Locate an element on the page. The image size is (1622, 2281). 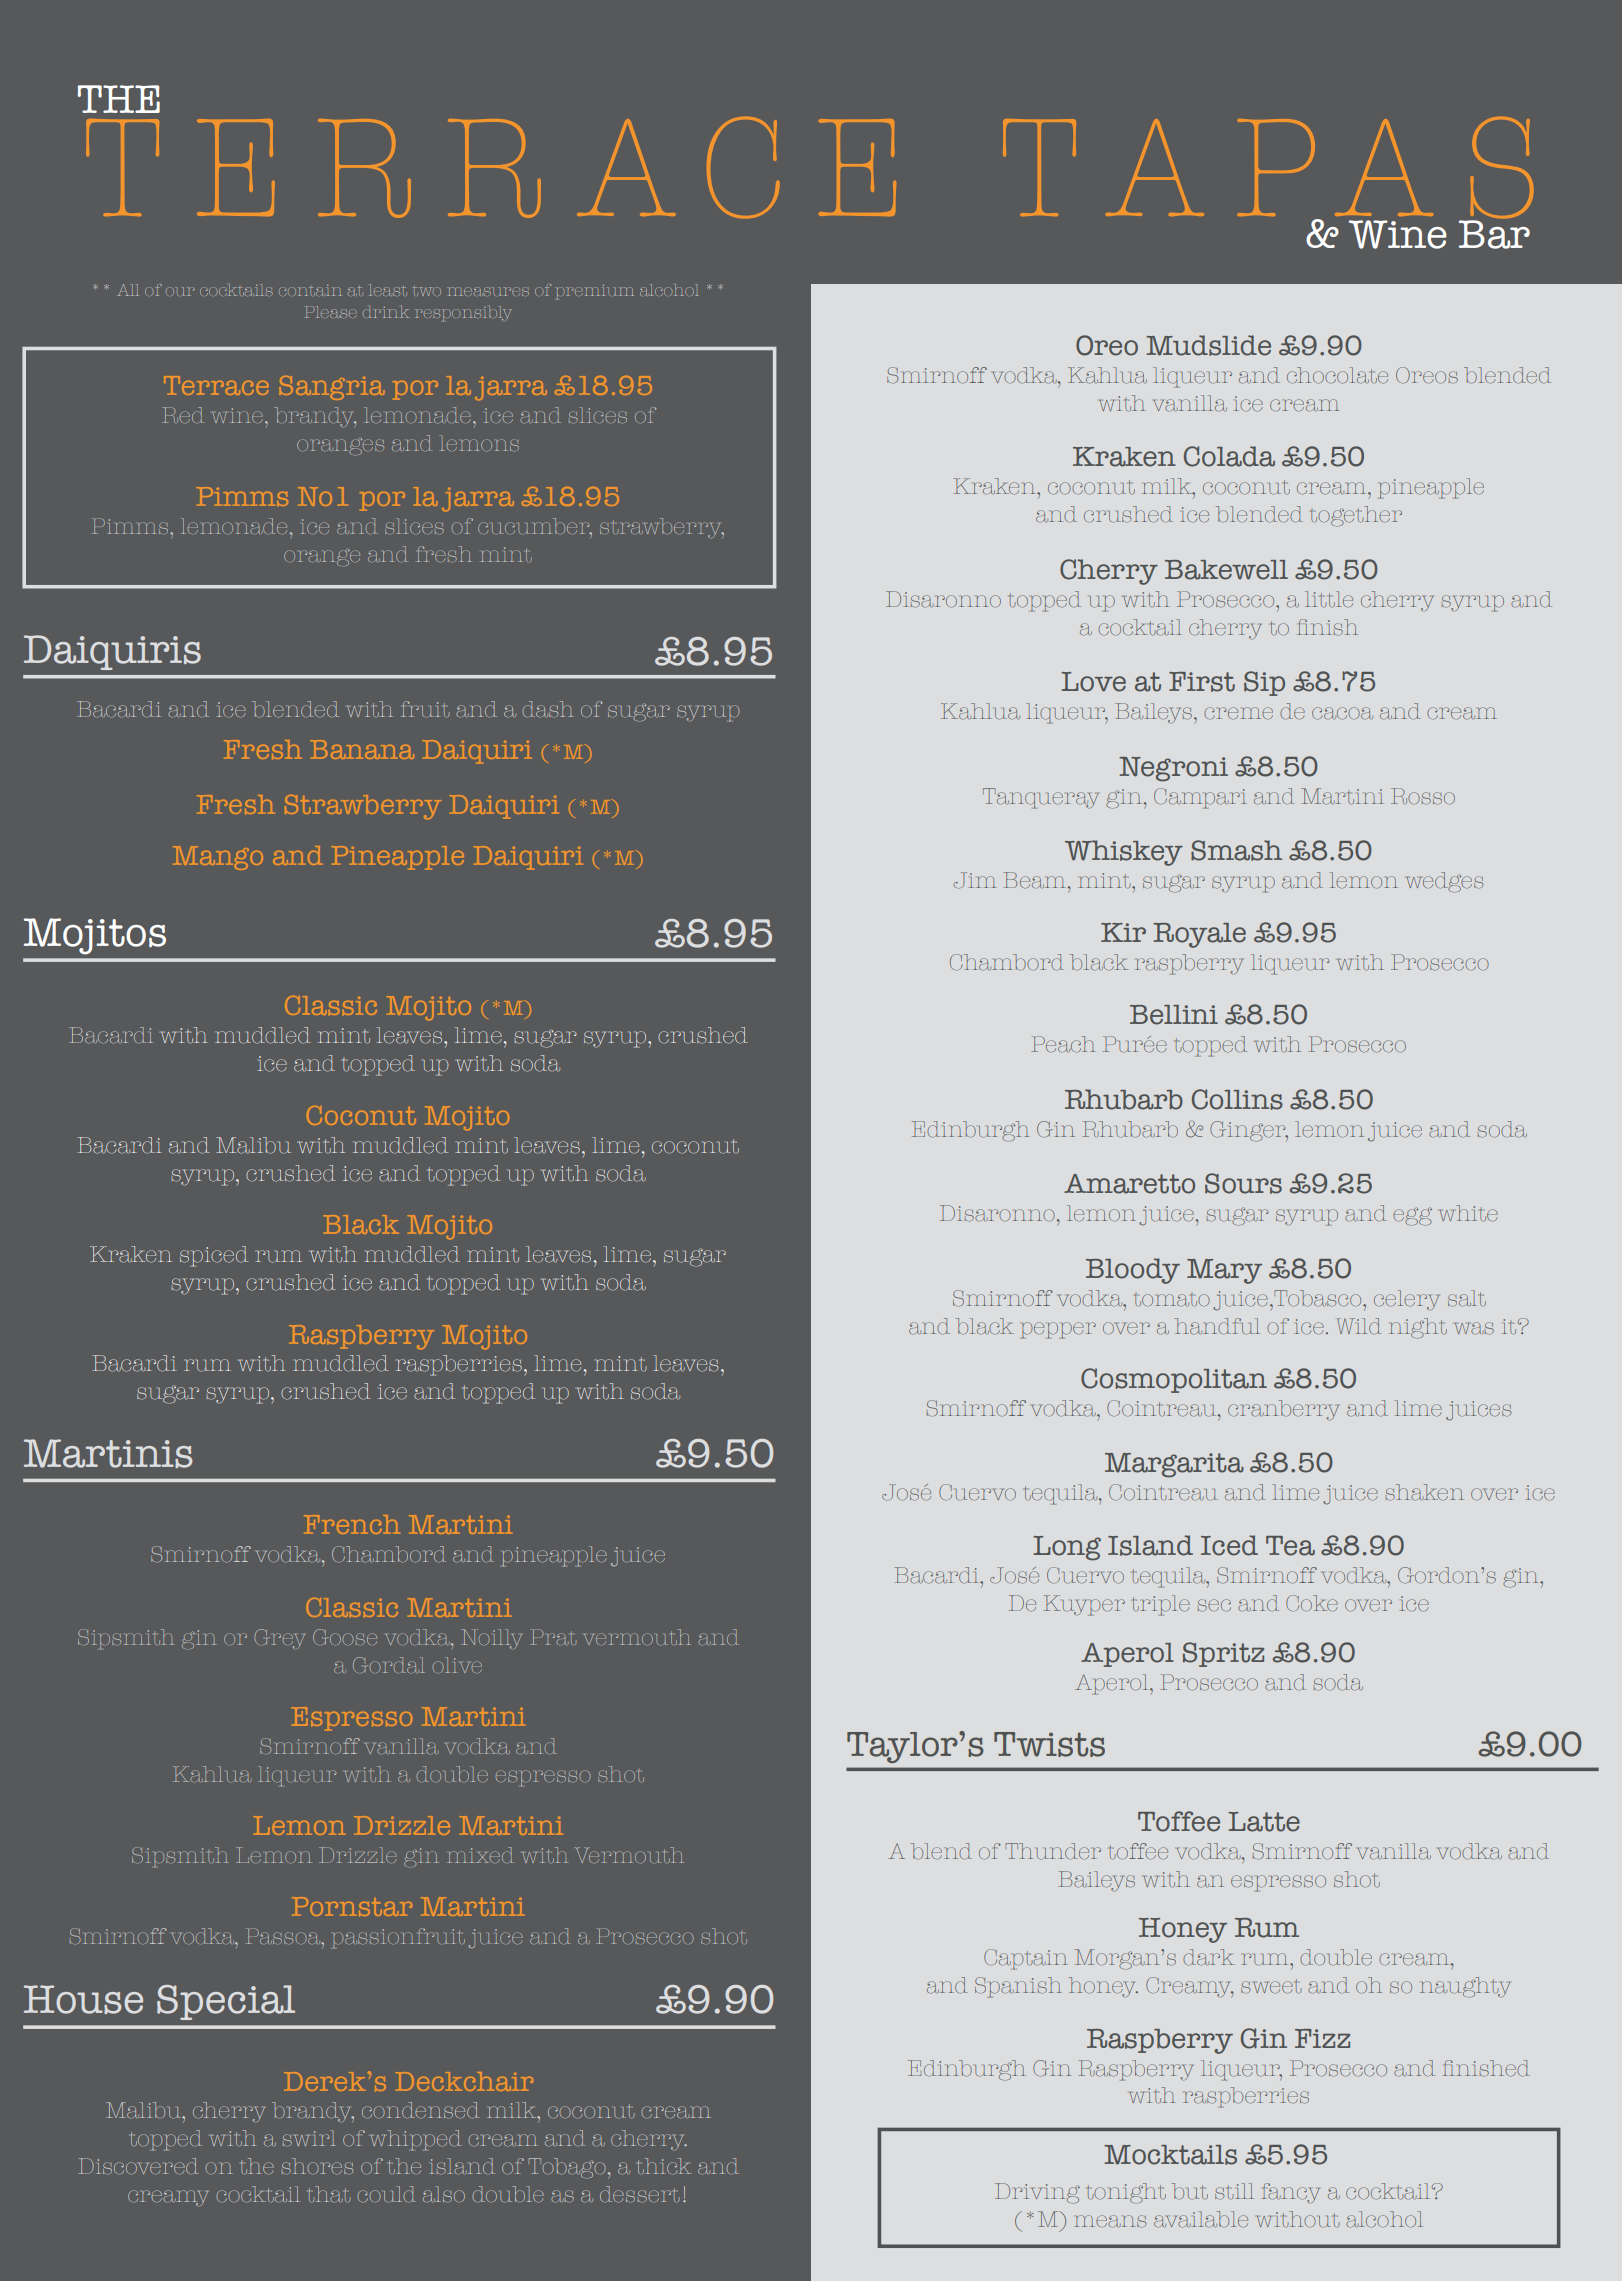
Please is located at coordinates (330, 312).
